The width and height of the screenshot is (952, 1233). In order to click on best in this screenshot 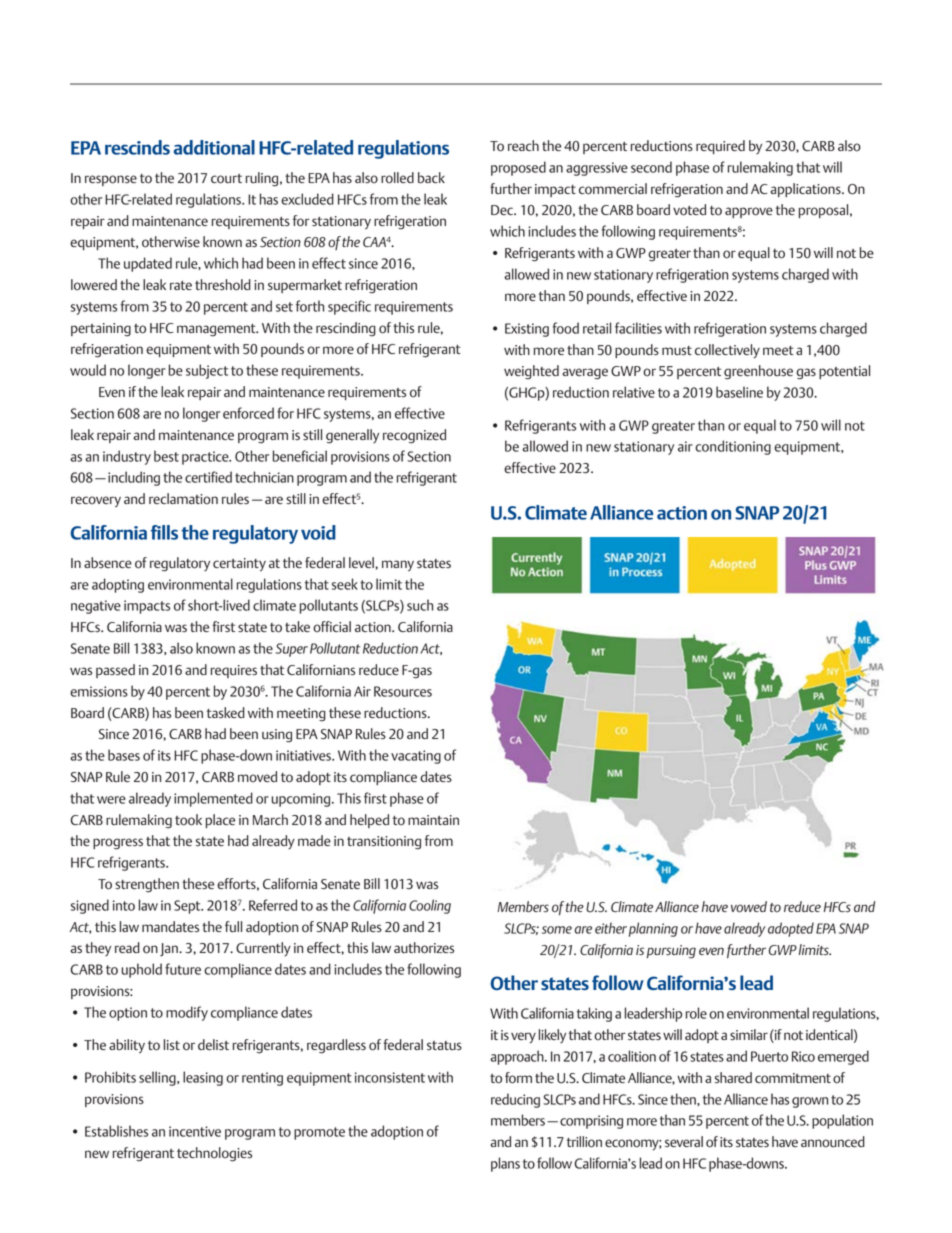, I will do `click(166, 456)`.
